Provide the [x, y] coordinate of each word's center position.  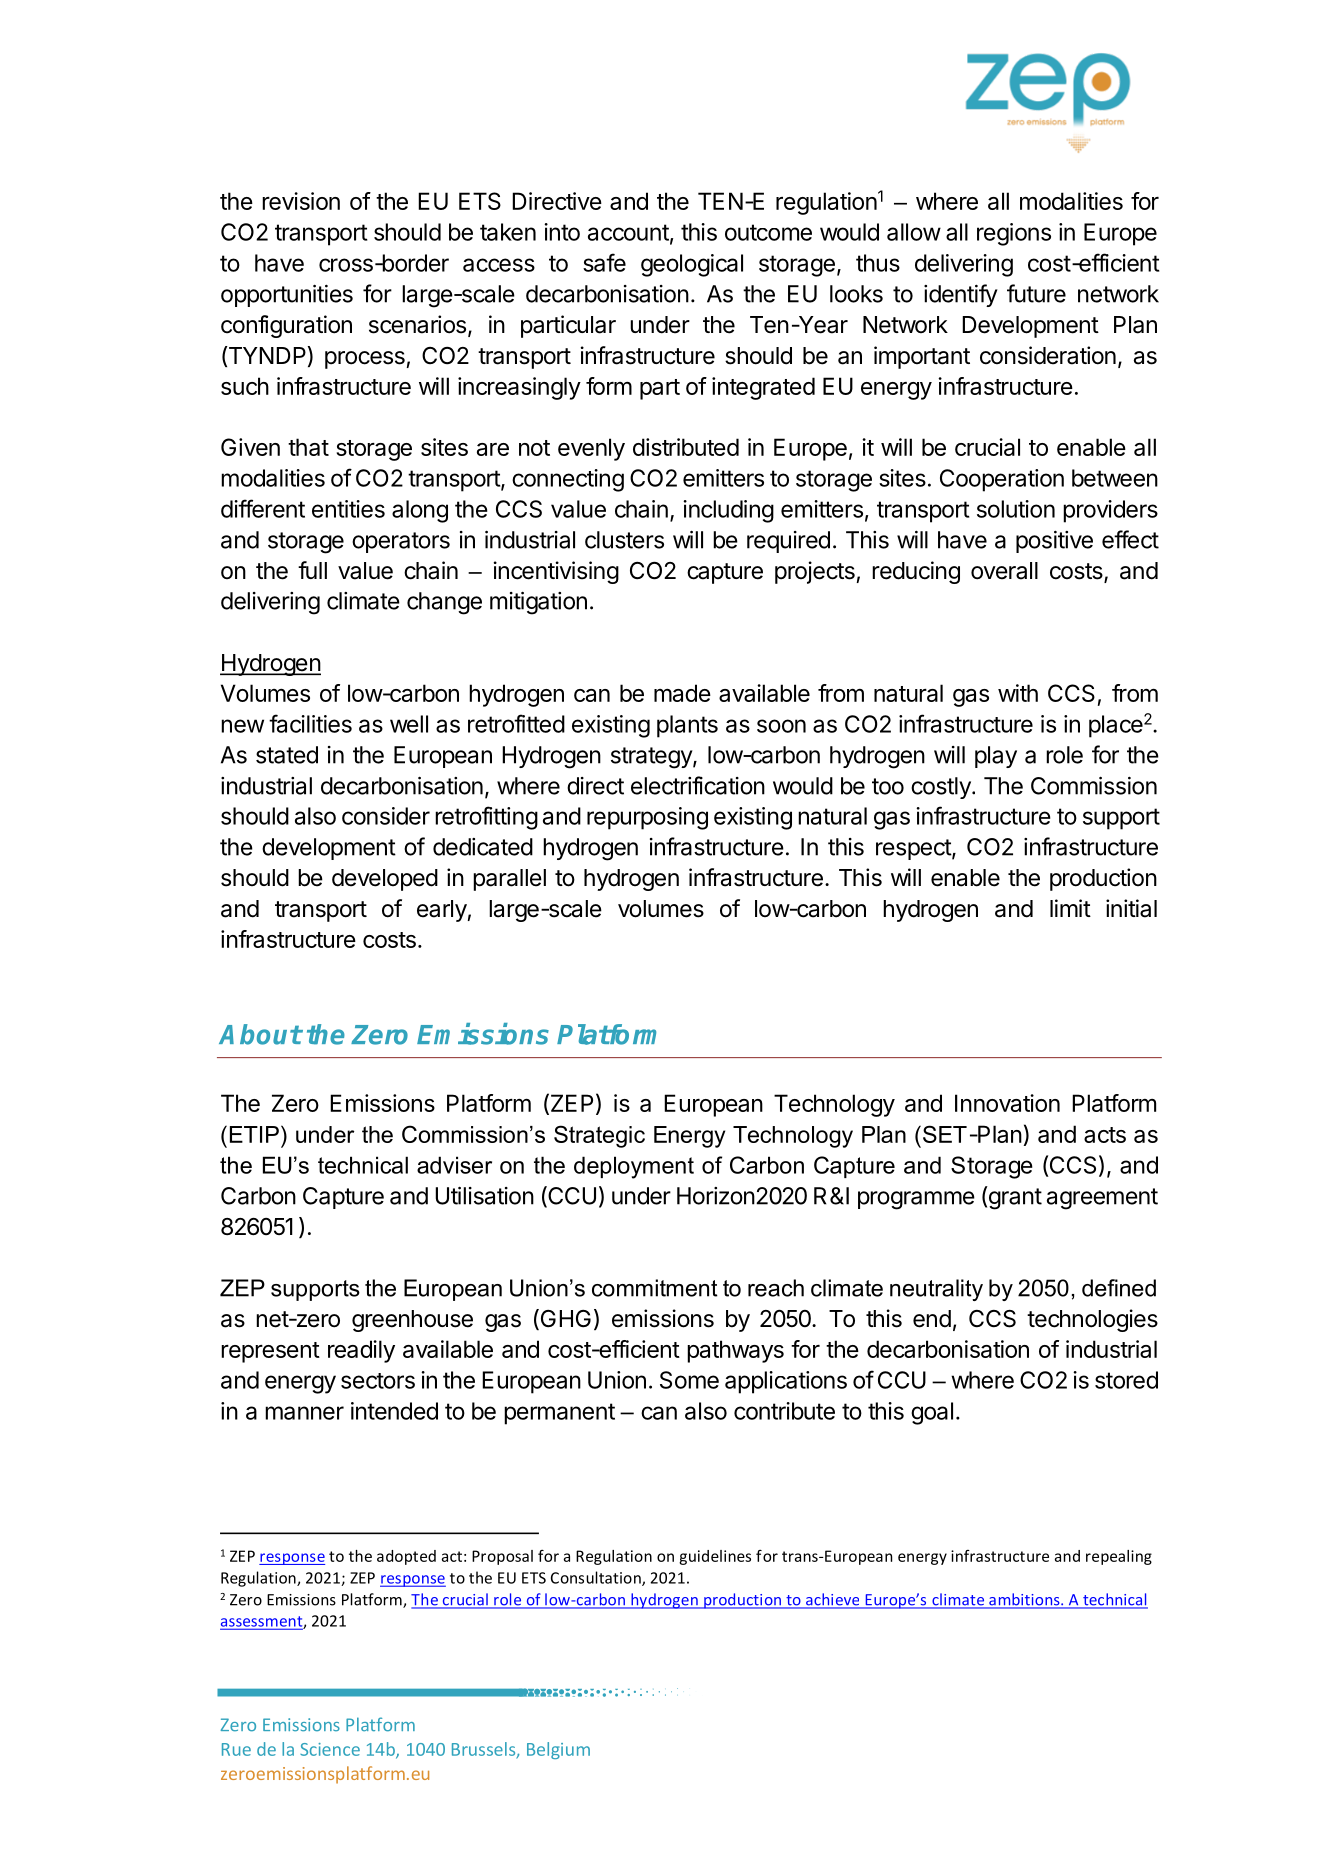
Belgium [558, 1750]
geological [692, 265]
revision [301, 201]
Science [330, 1749]
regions [1014, 234]
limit [1070, 908]
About [260, 1034]
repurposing [647, 818]
